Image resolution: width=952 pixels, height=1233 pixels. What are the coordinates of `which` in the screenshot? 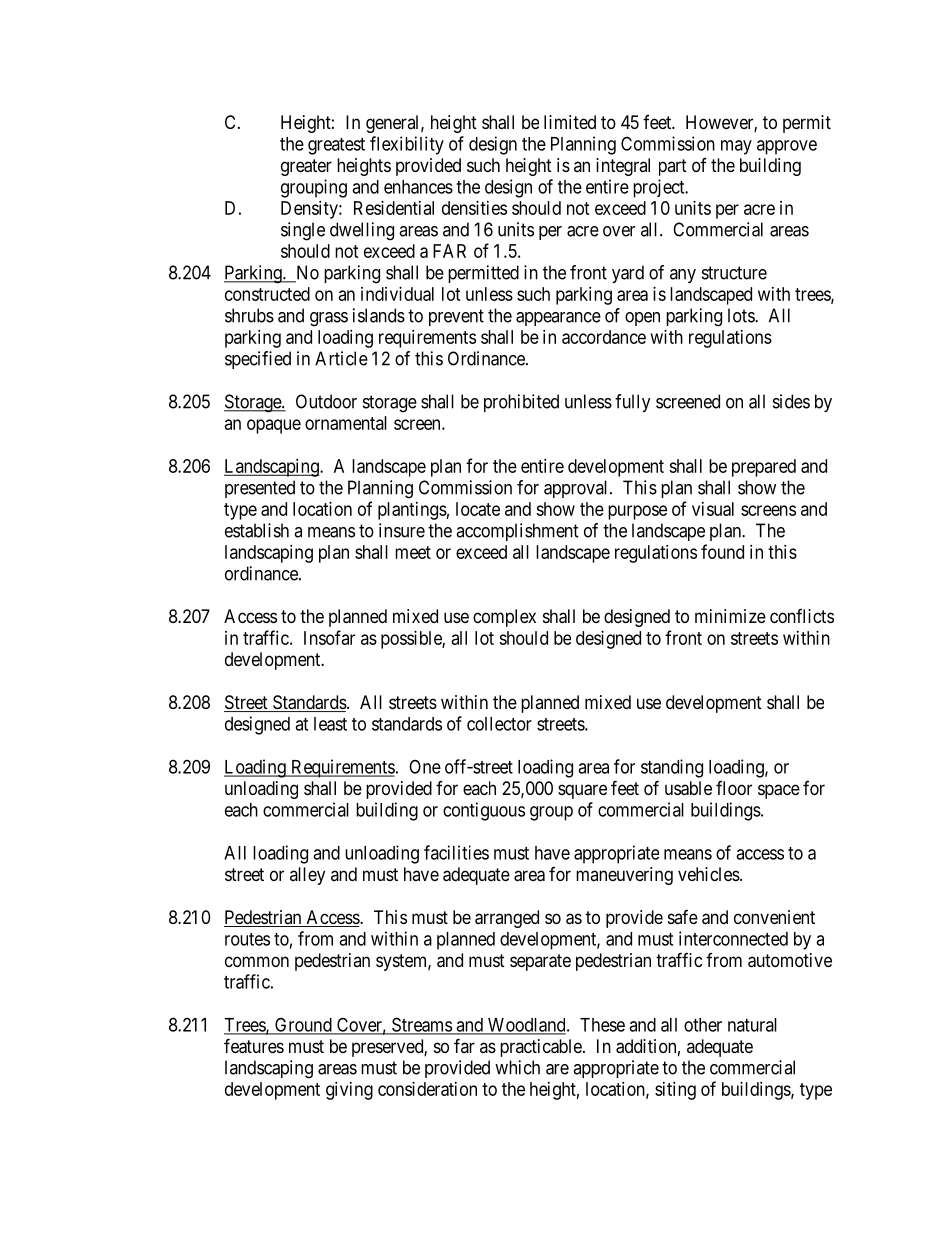 It's located at (517, 1067).
